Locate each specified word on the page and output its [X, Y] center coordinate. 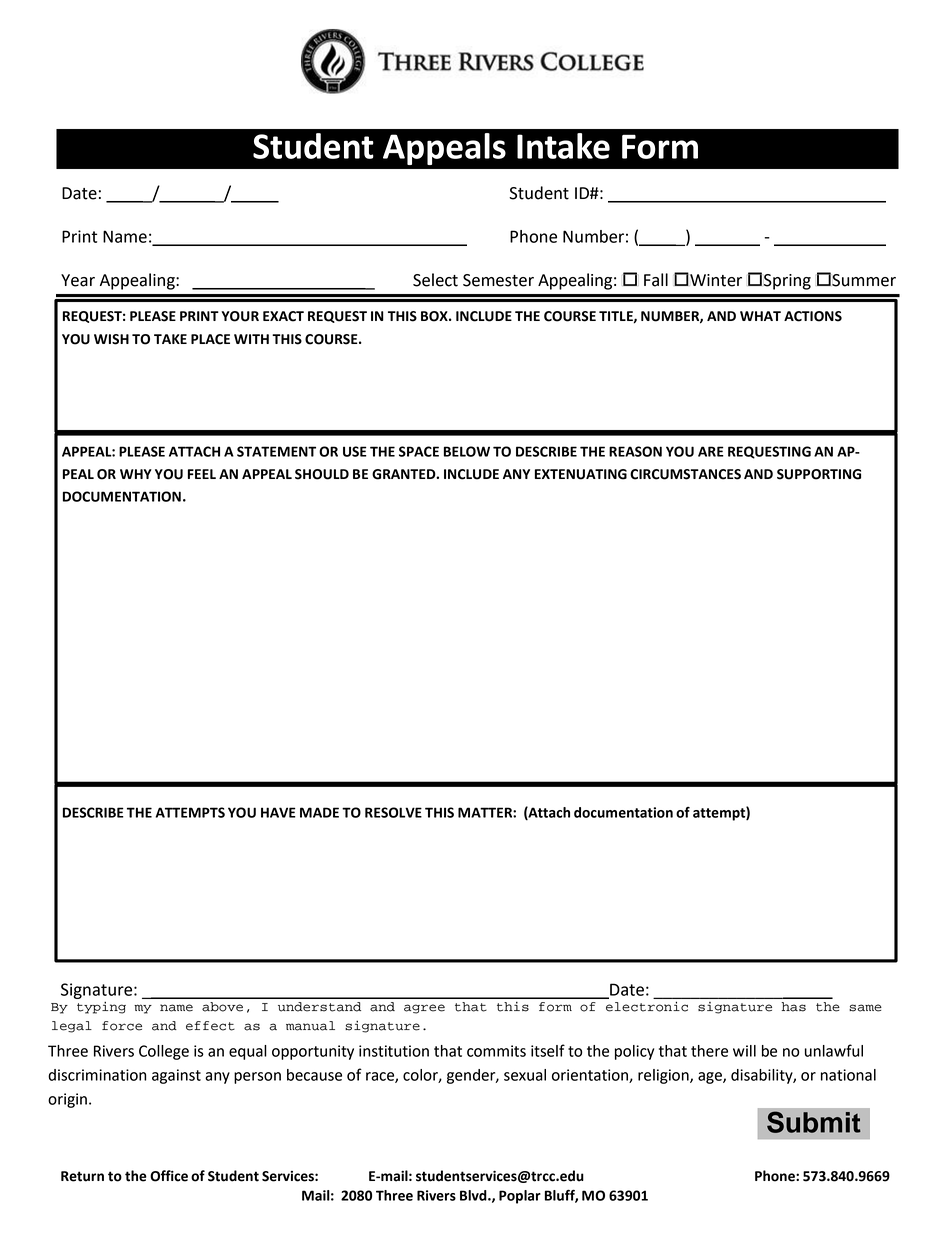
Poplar [520, 1197]
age [711, 1078]
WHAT [760, 316]
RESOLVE [393, 812]
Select [435, 280]
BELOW [467, 451]
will [744, 1051]
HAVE [278, 812]
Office [169, 1176]
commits [496, 1051]
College [164, 1052]
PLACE [210, 339]
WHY [136, 474]
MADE [319, 812]
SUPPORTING [819, 474]
